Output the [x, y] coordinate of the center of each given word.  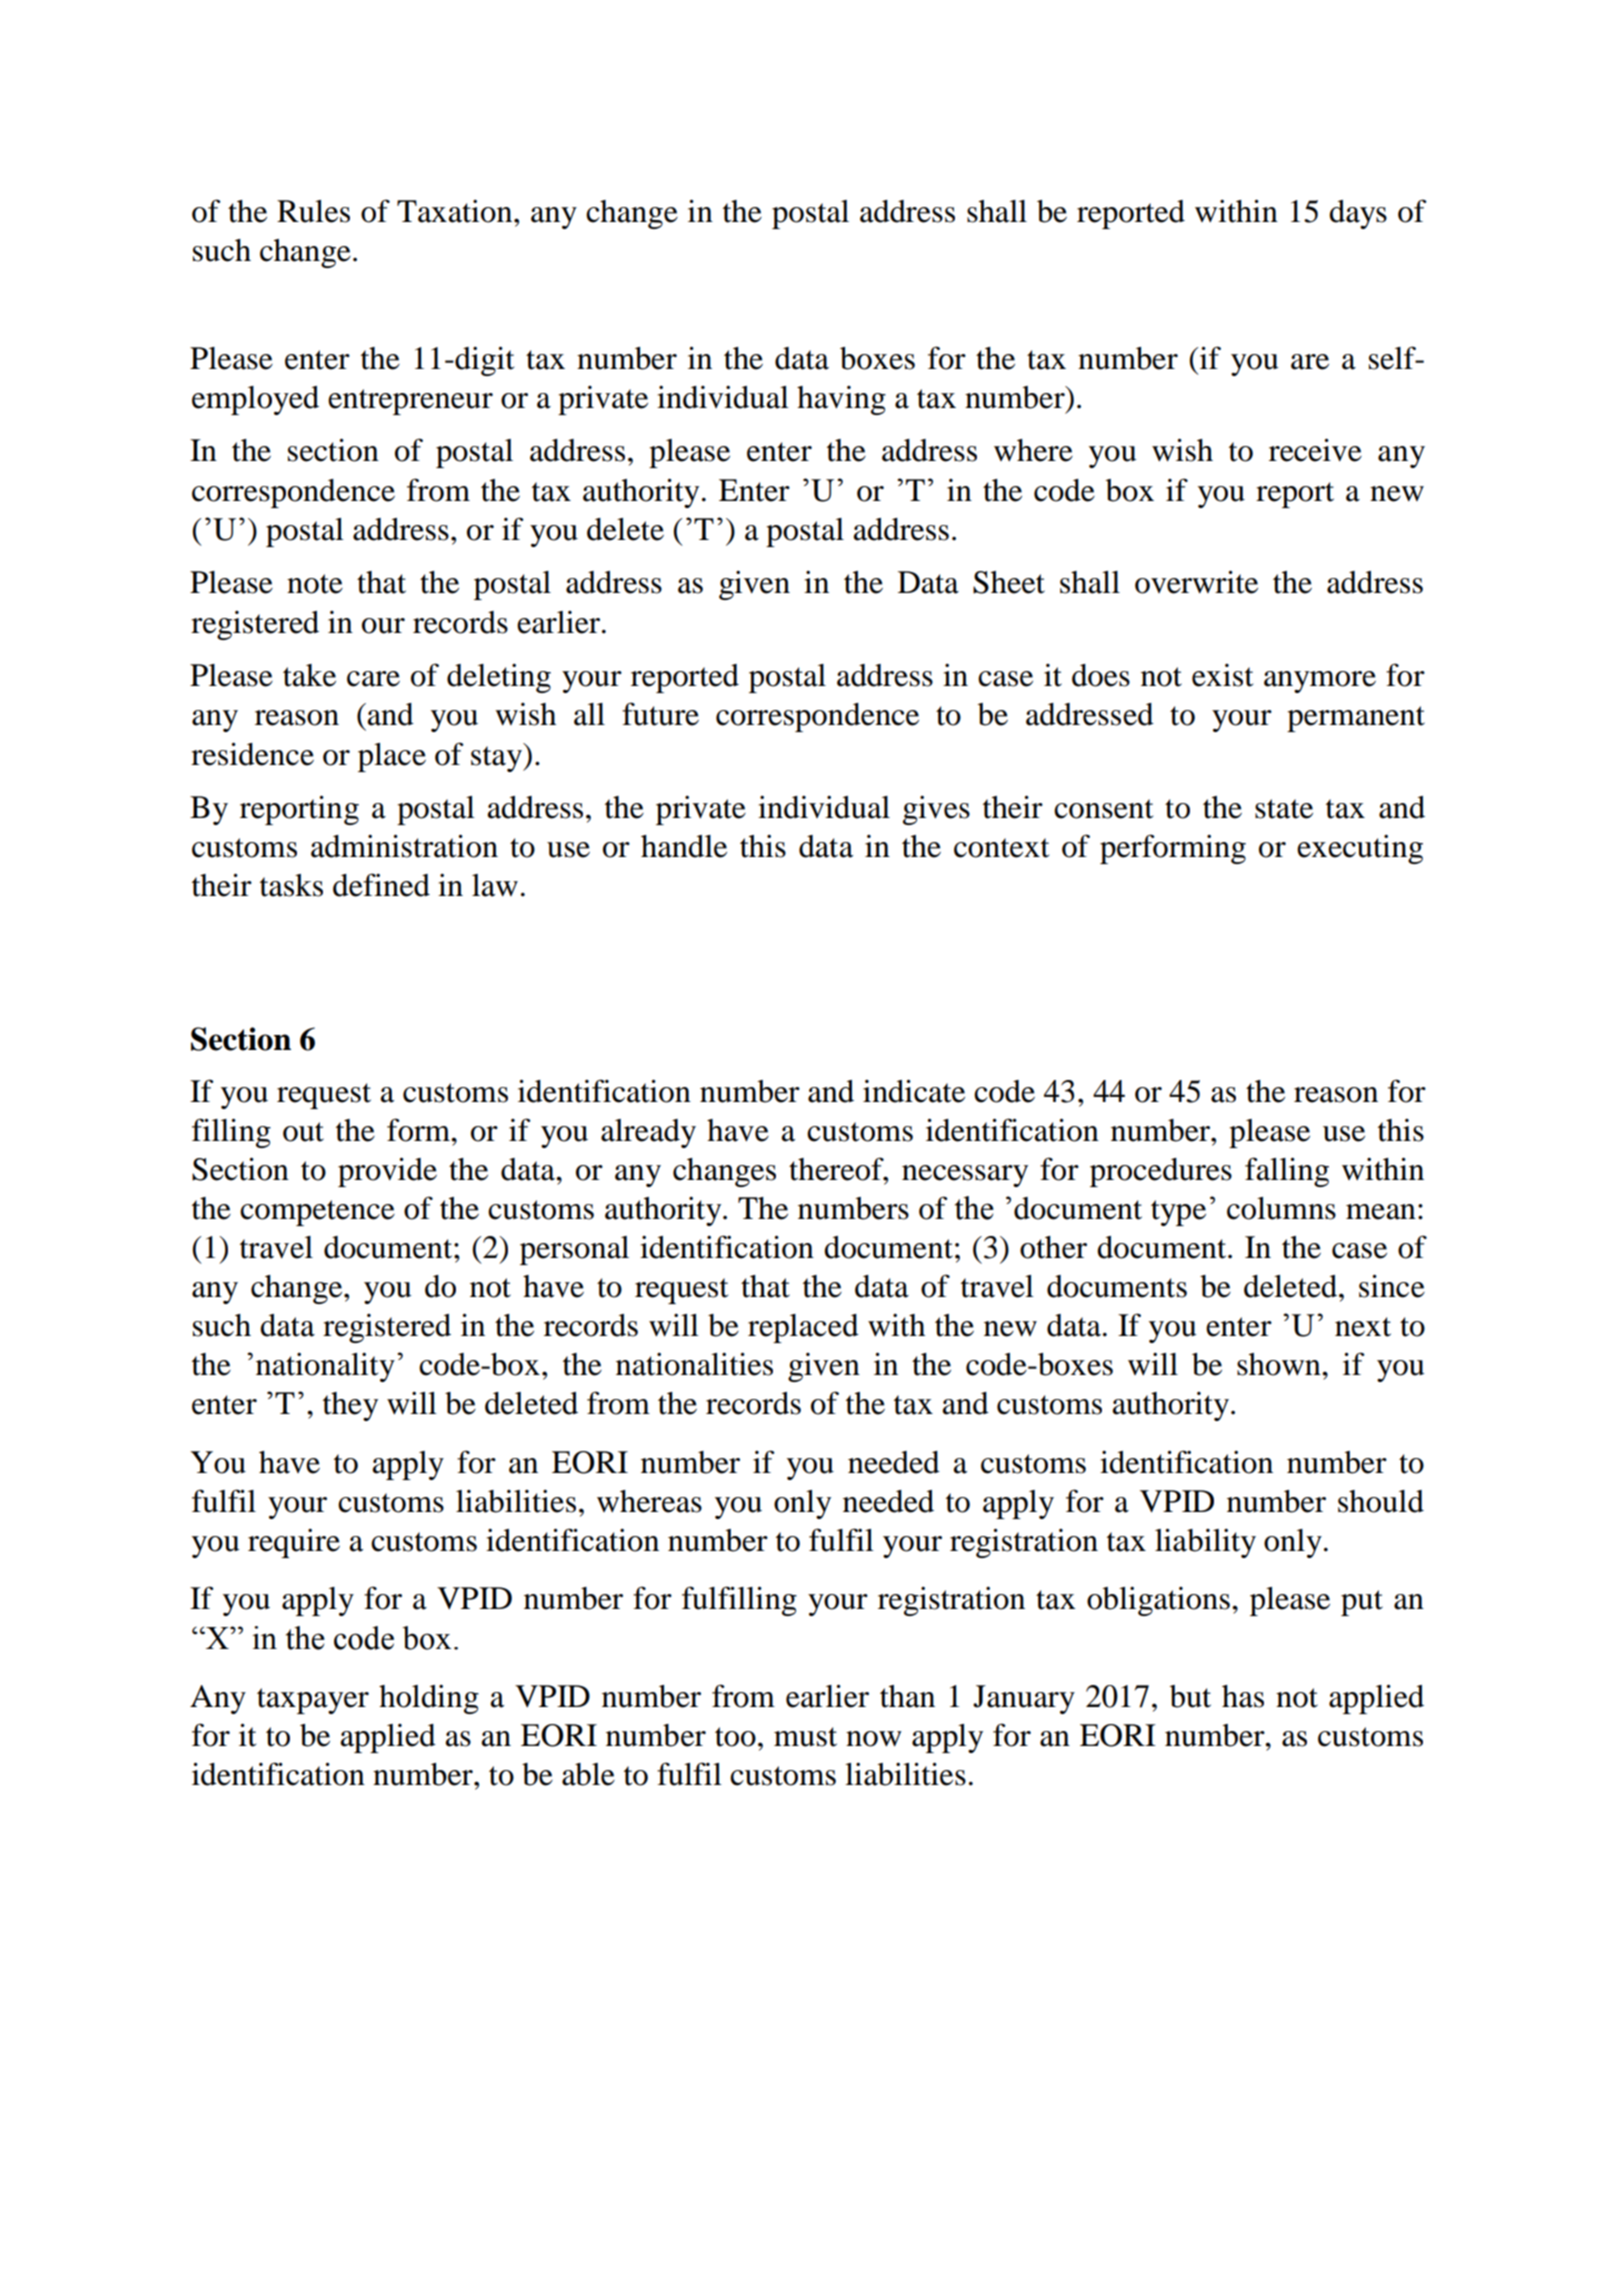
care [373, 679]
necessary [965, 1176]
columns [1281, 1208]
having [841, 400]
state [1284, 809]
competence [317, 1213]
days [1358, 214]
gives [936, 810]
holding [429, 1699]
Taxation [456, 211]
